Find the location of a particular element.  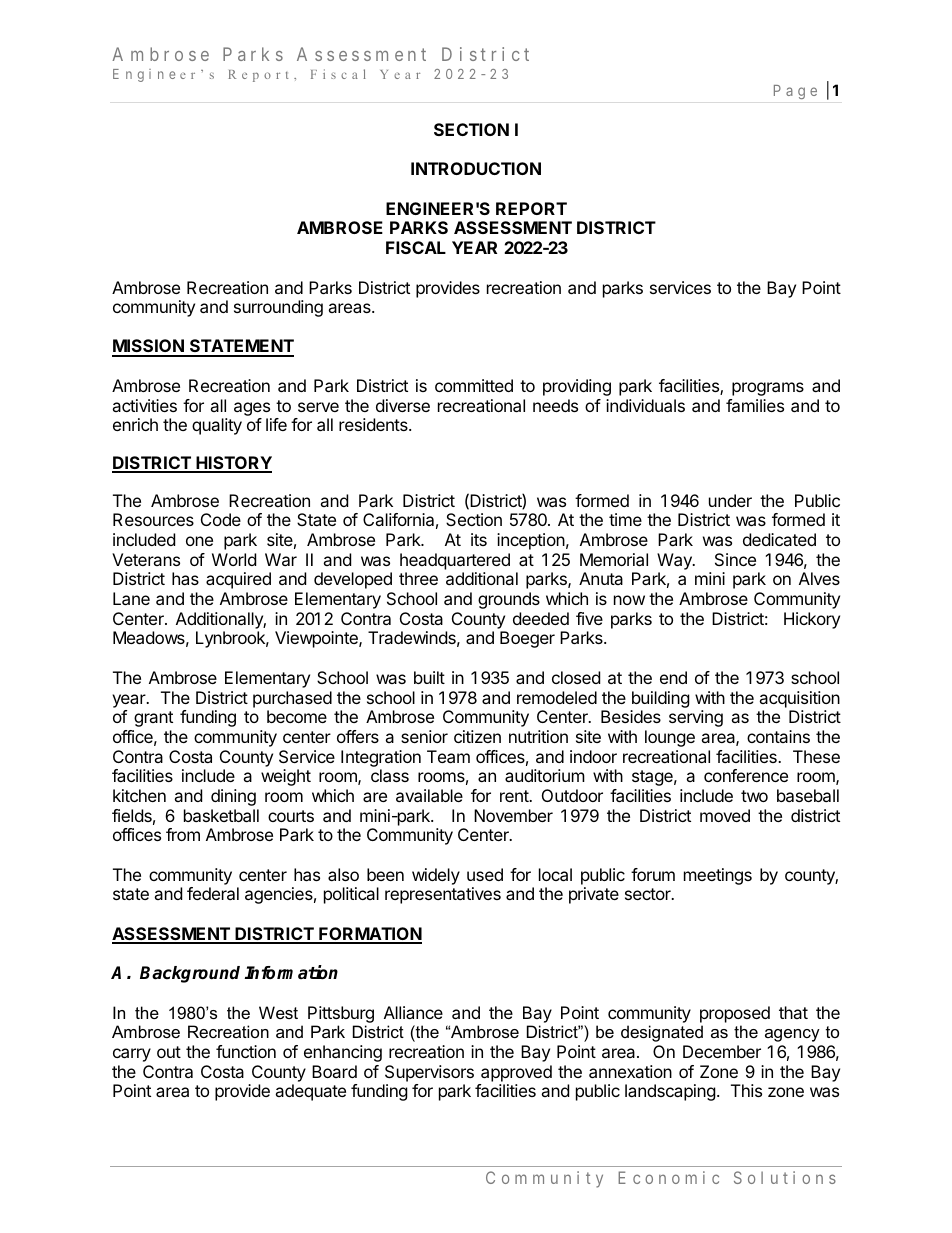

dining is located at coordinates (233, 797).
